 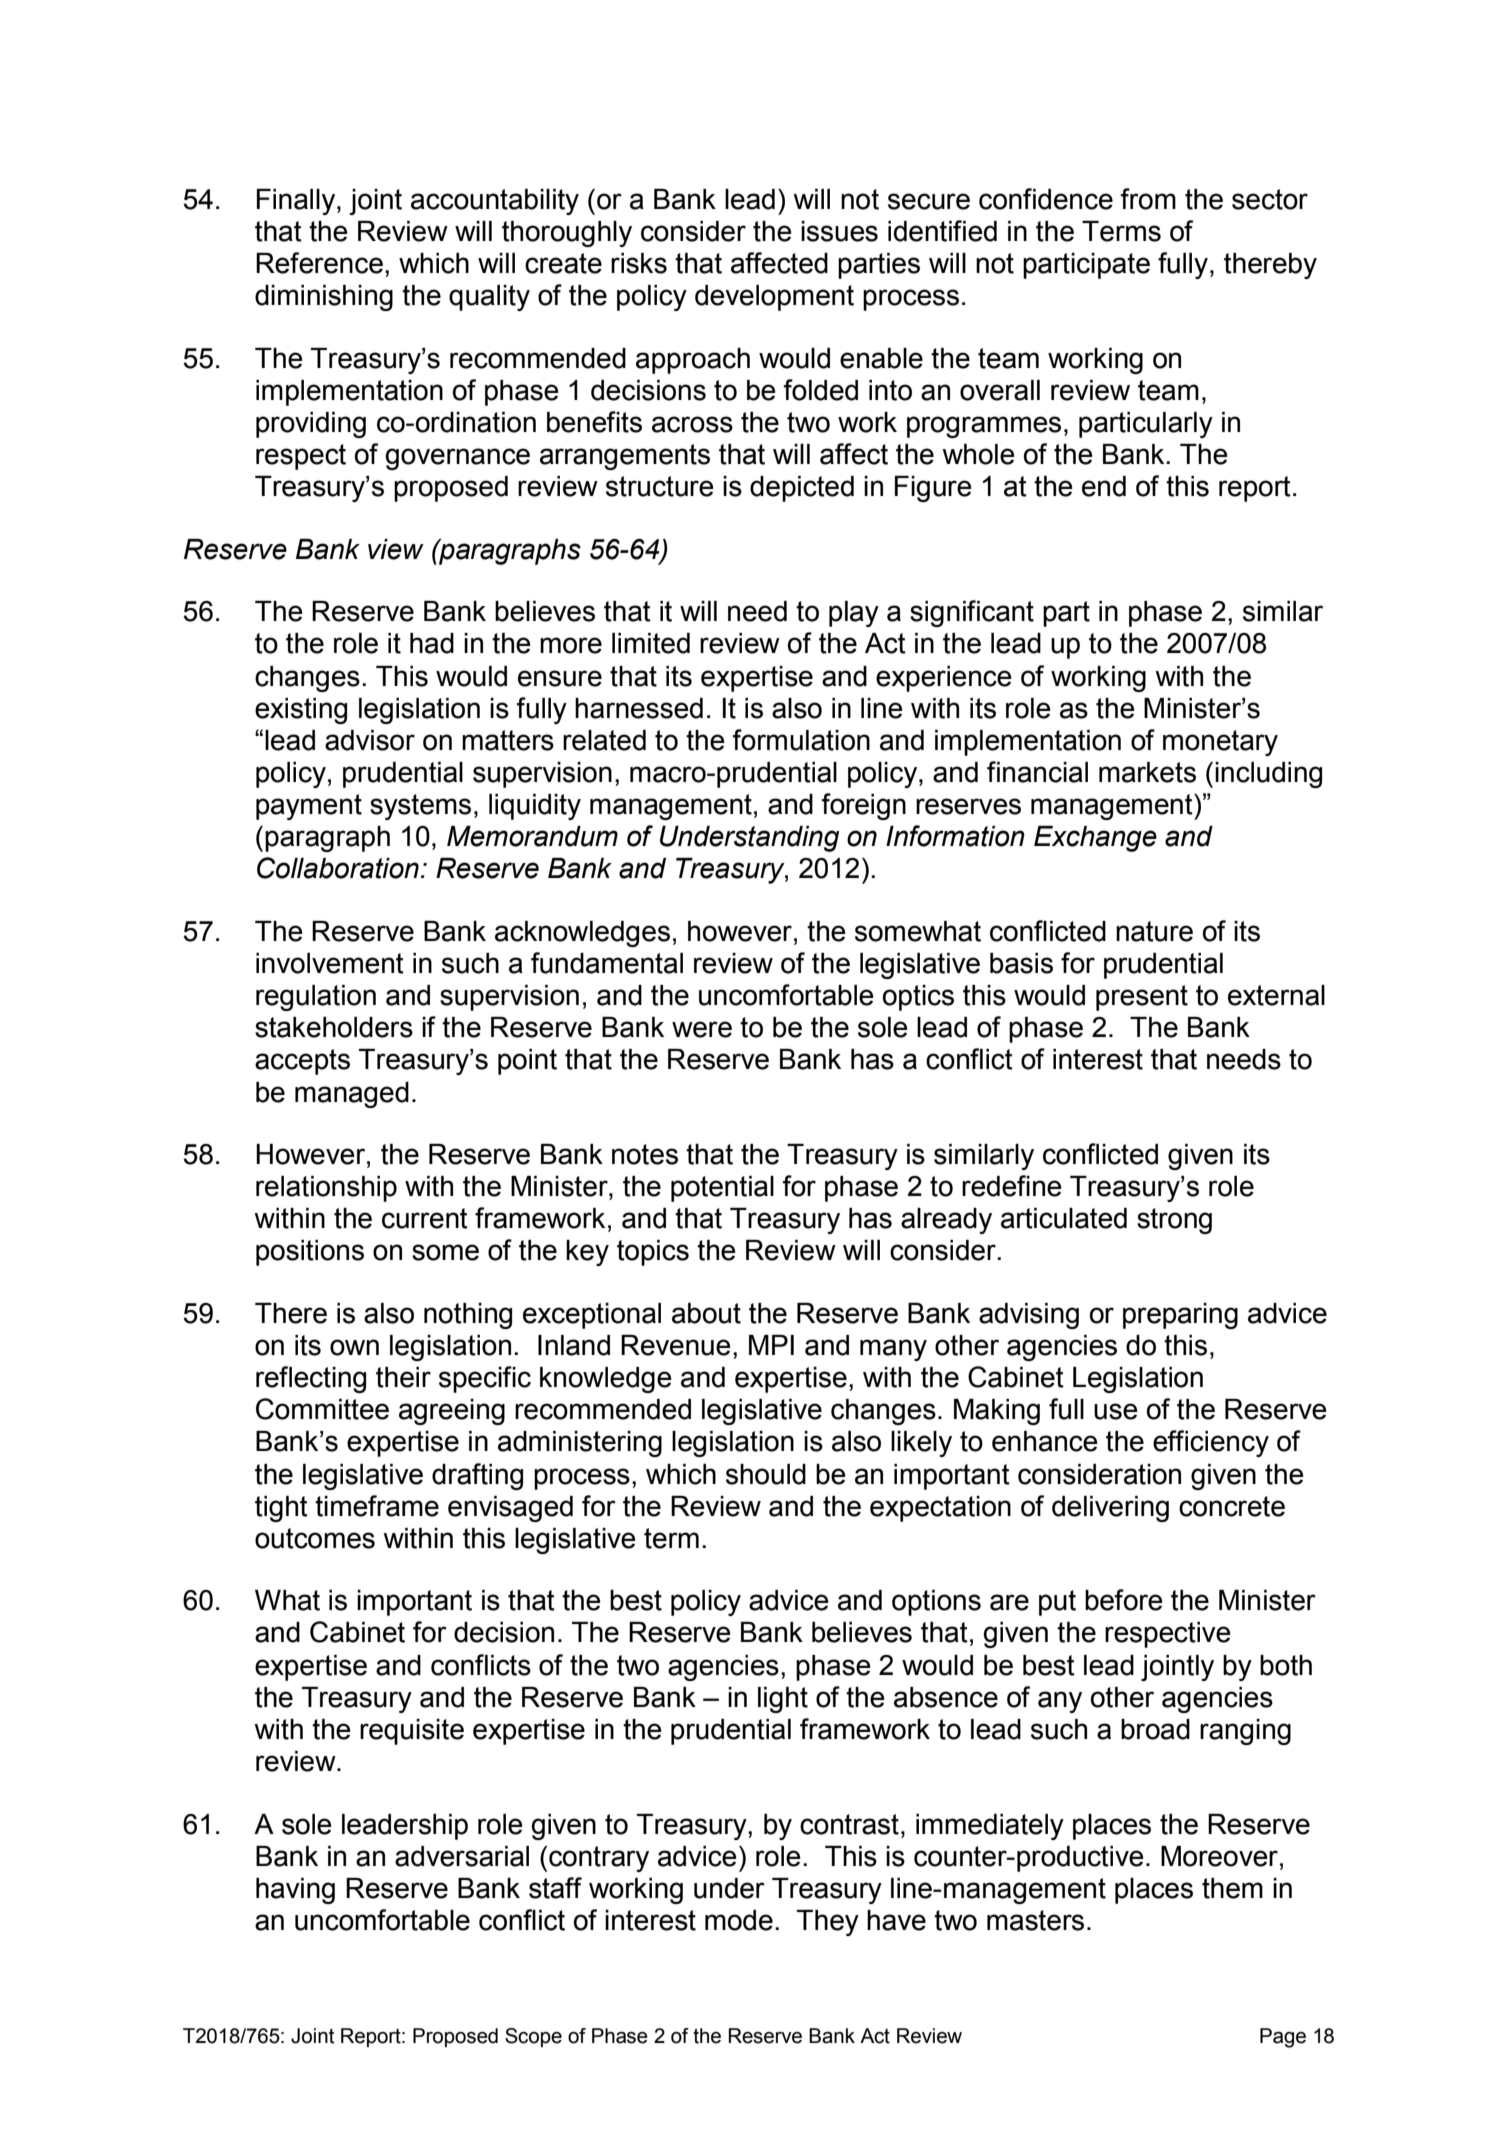 What do you see at coordinates (1180, 1316) in the image?
I see `preparing` at bounding box center [1180, 1316].
